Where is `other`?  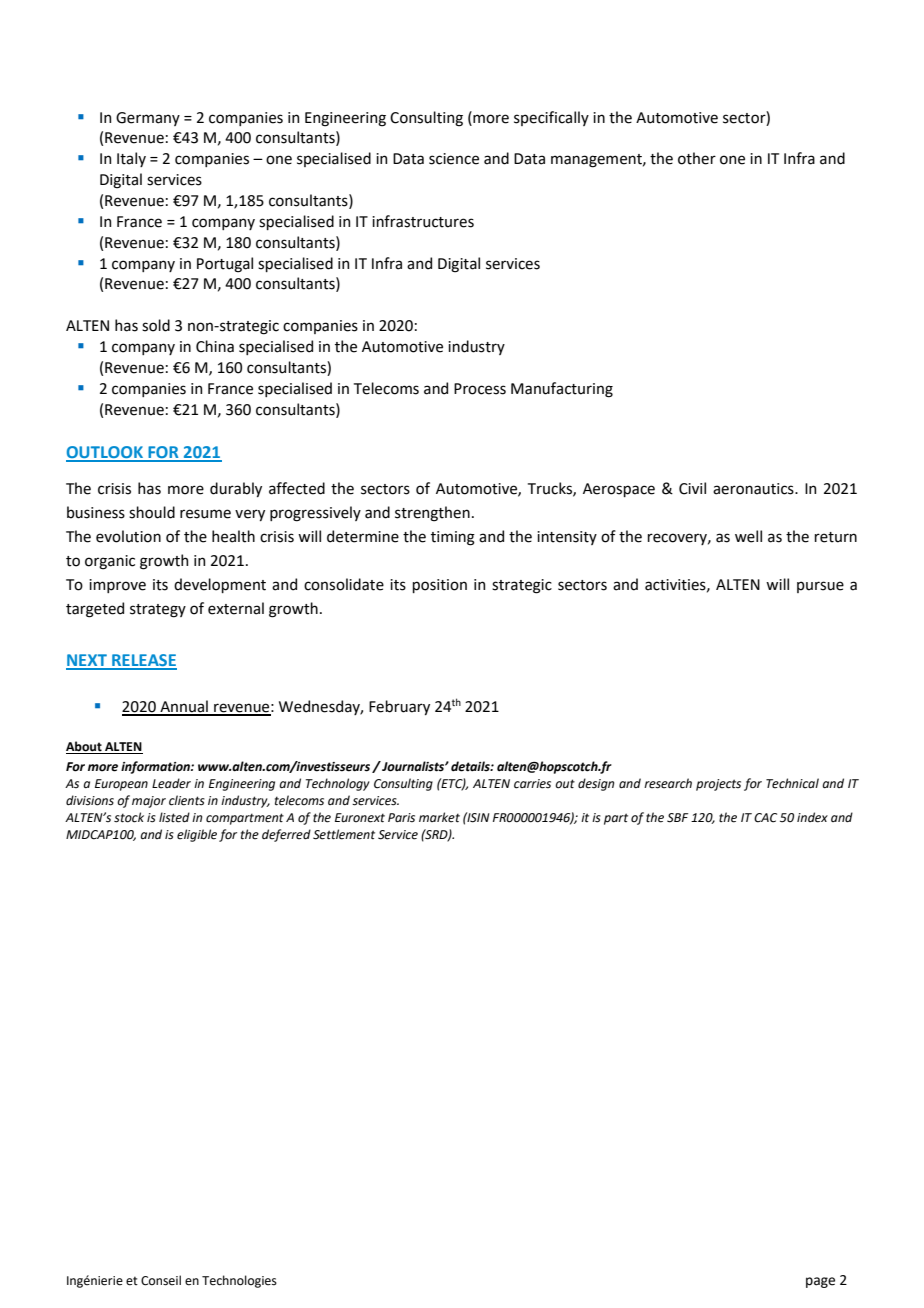
other is located at coordinates (697, 158).
